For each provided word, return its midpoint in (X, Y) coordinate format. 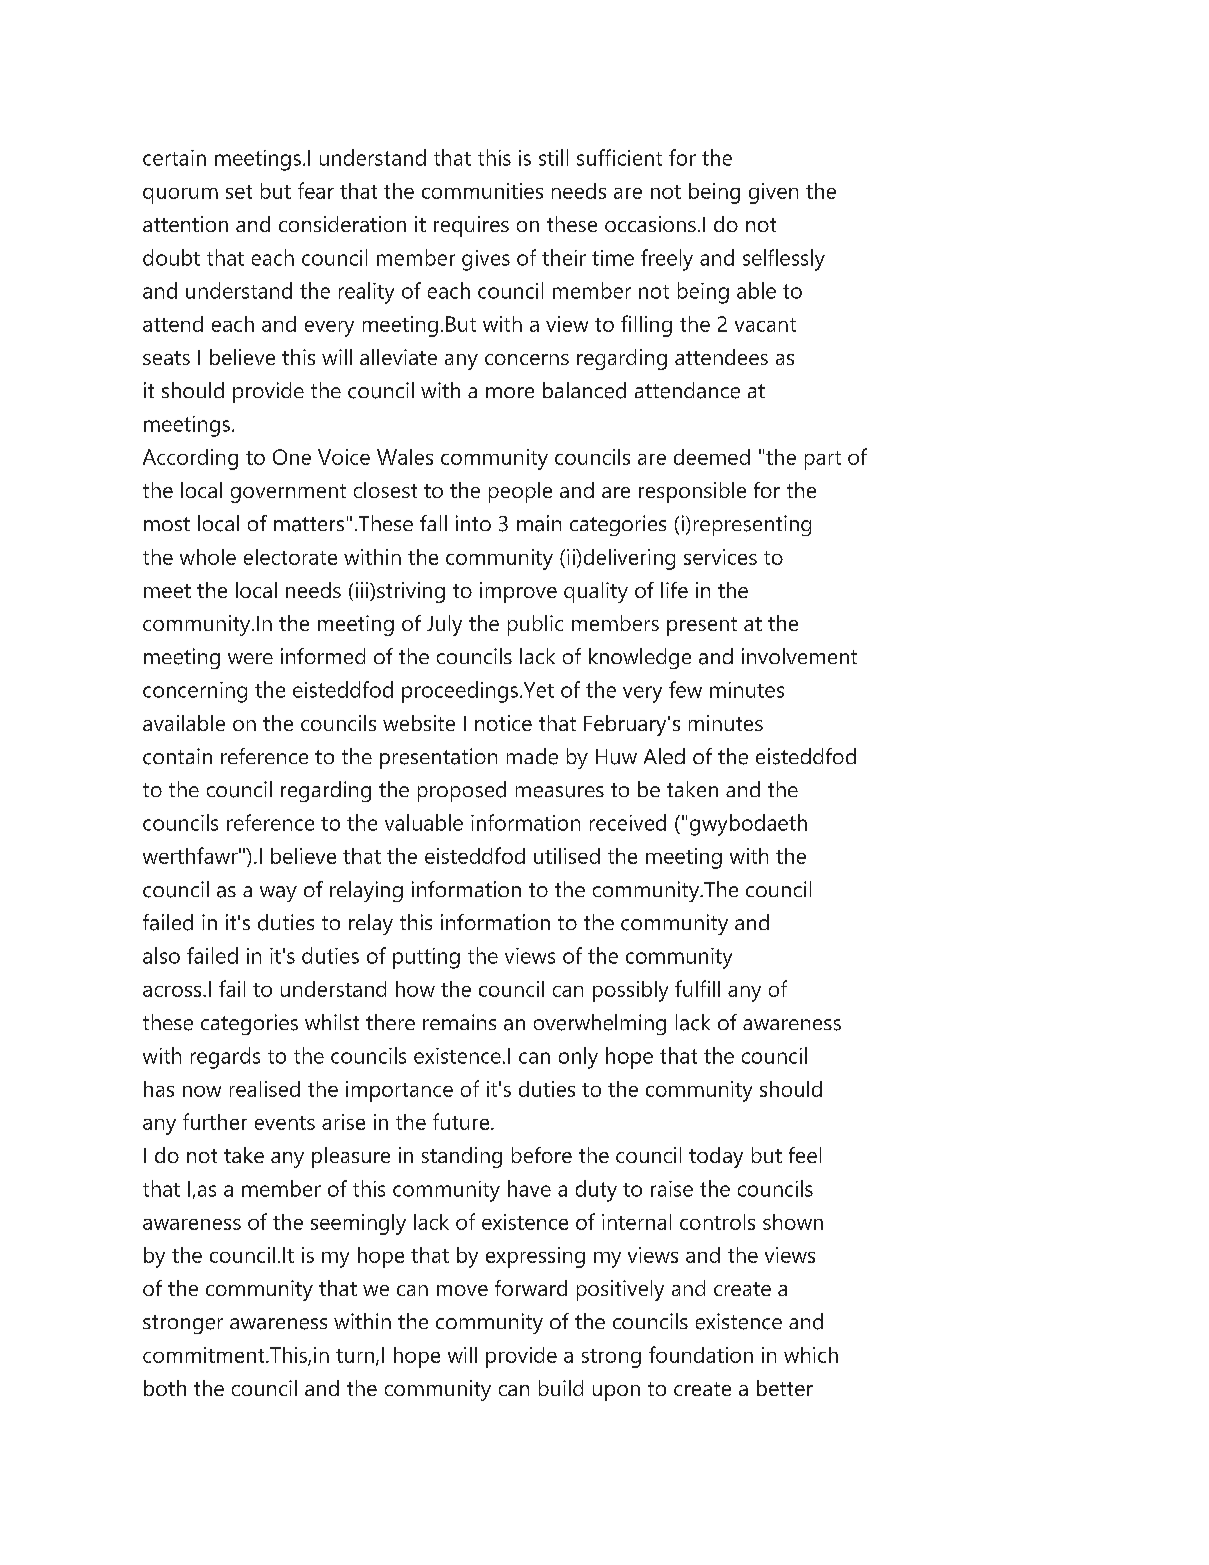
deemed (712, 457)
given (773, 193)
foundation (701, 1354)
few (685, 689)
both (165, 1388)
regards (225, 1058)
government (288, 493)
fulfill (697, 988)
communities (482, 191)
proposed (462, 791)
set (239, 192)
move (462, 1290)
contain (177, 756)
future (462, 1121)
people (520, 492)
